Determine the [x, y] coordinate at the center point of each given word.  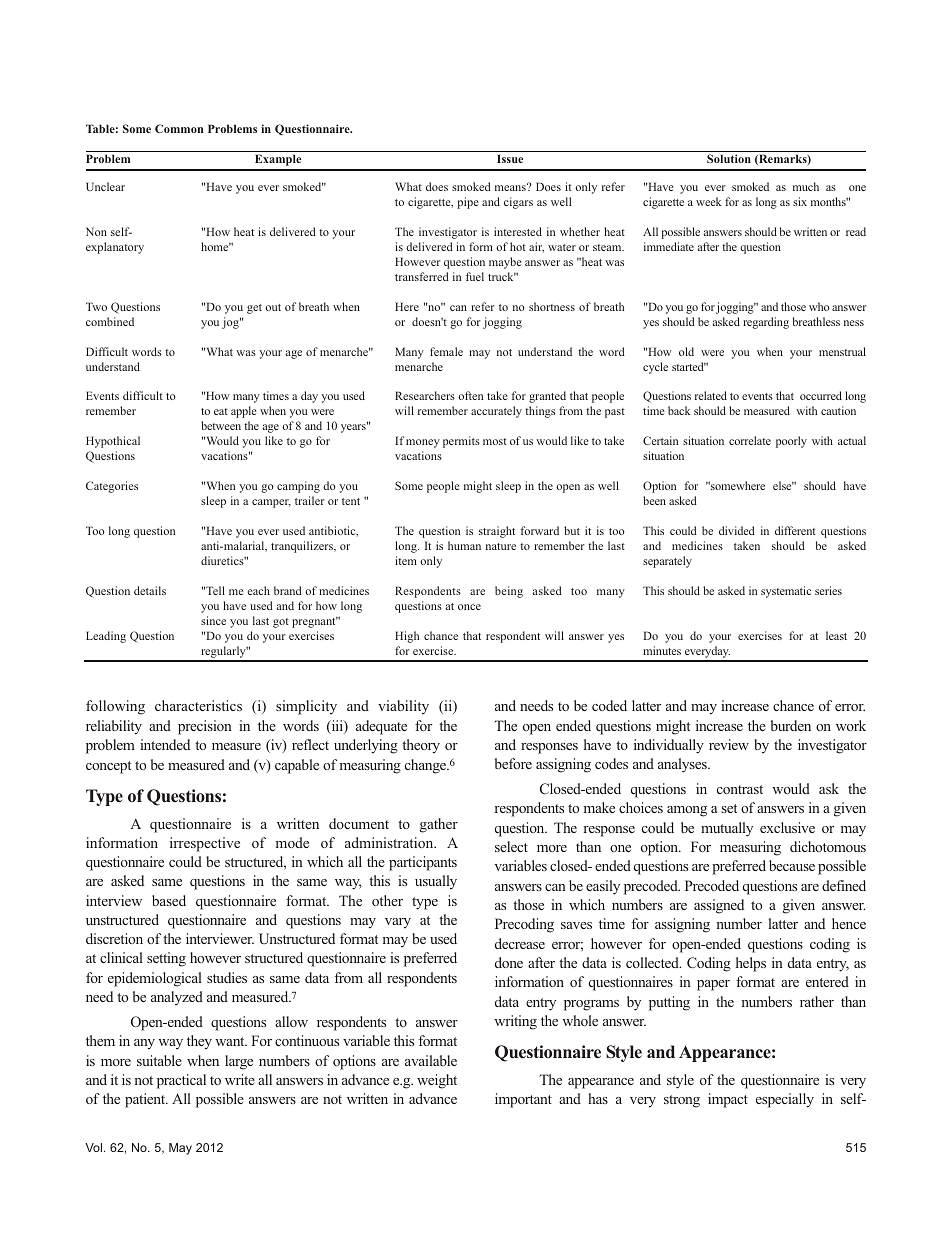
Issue [510, 158]
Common [179, 128]
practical [181, 1081]
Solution [729, 158]
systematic [786, 592]
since [213, 620]
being [509, 592]
